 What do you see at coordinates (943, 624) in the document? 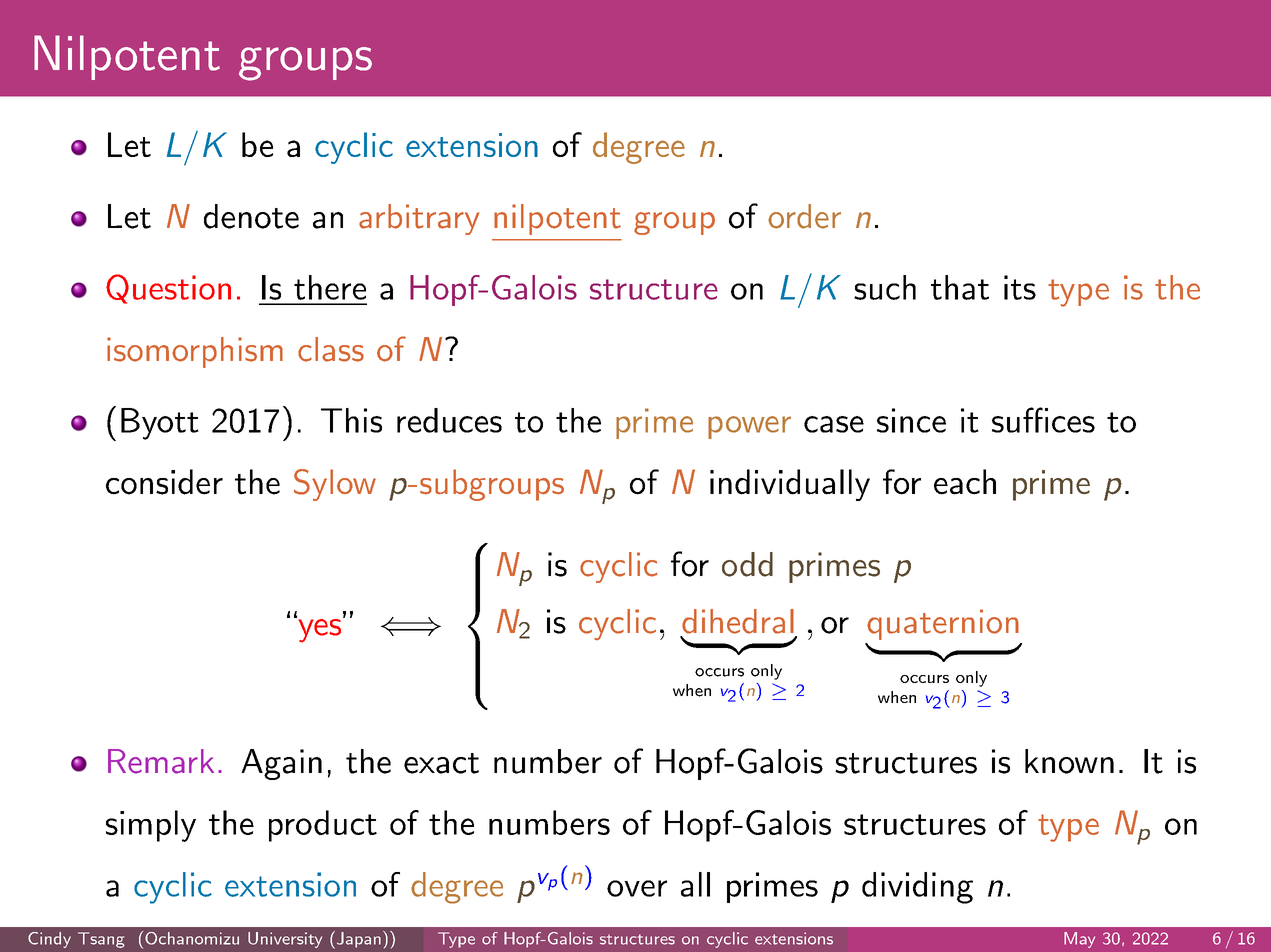
I see `quaternion` at bounding box center [943, 624].
